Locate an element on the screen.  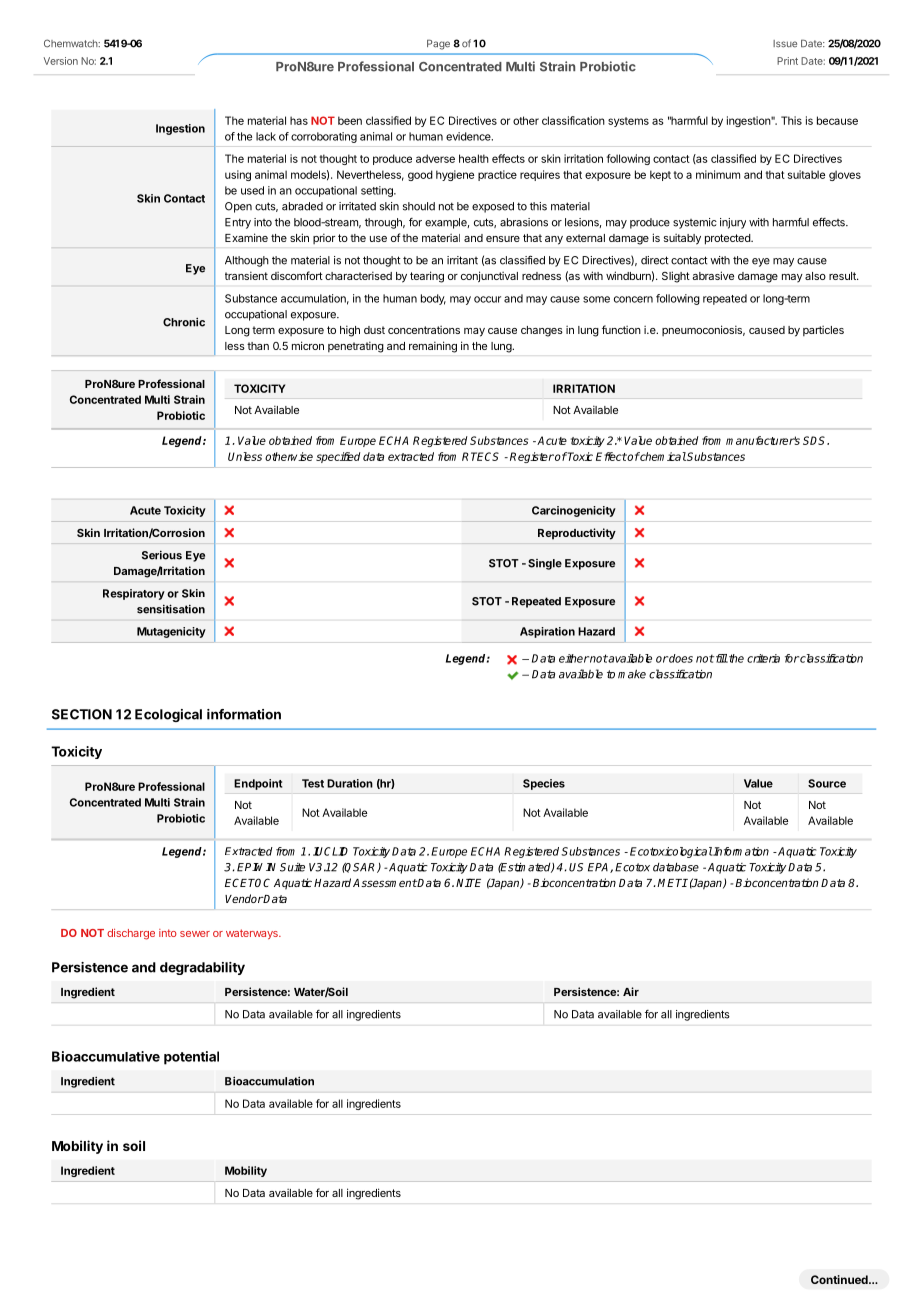
criteria is located at coordinates (763, 658).
